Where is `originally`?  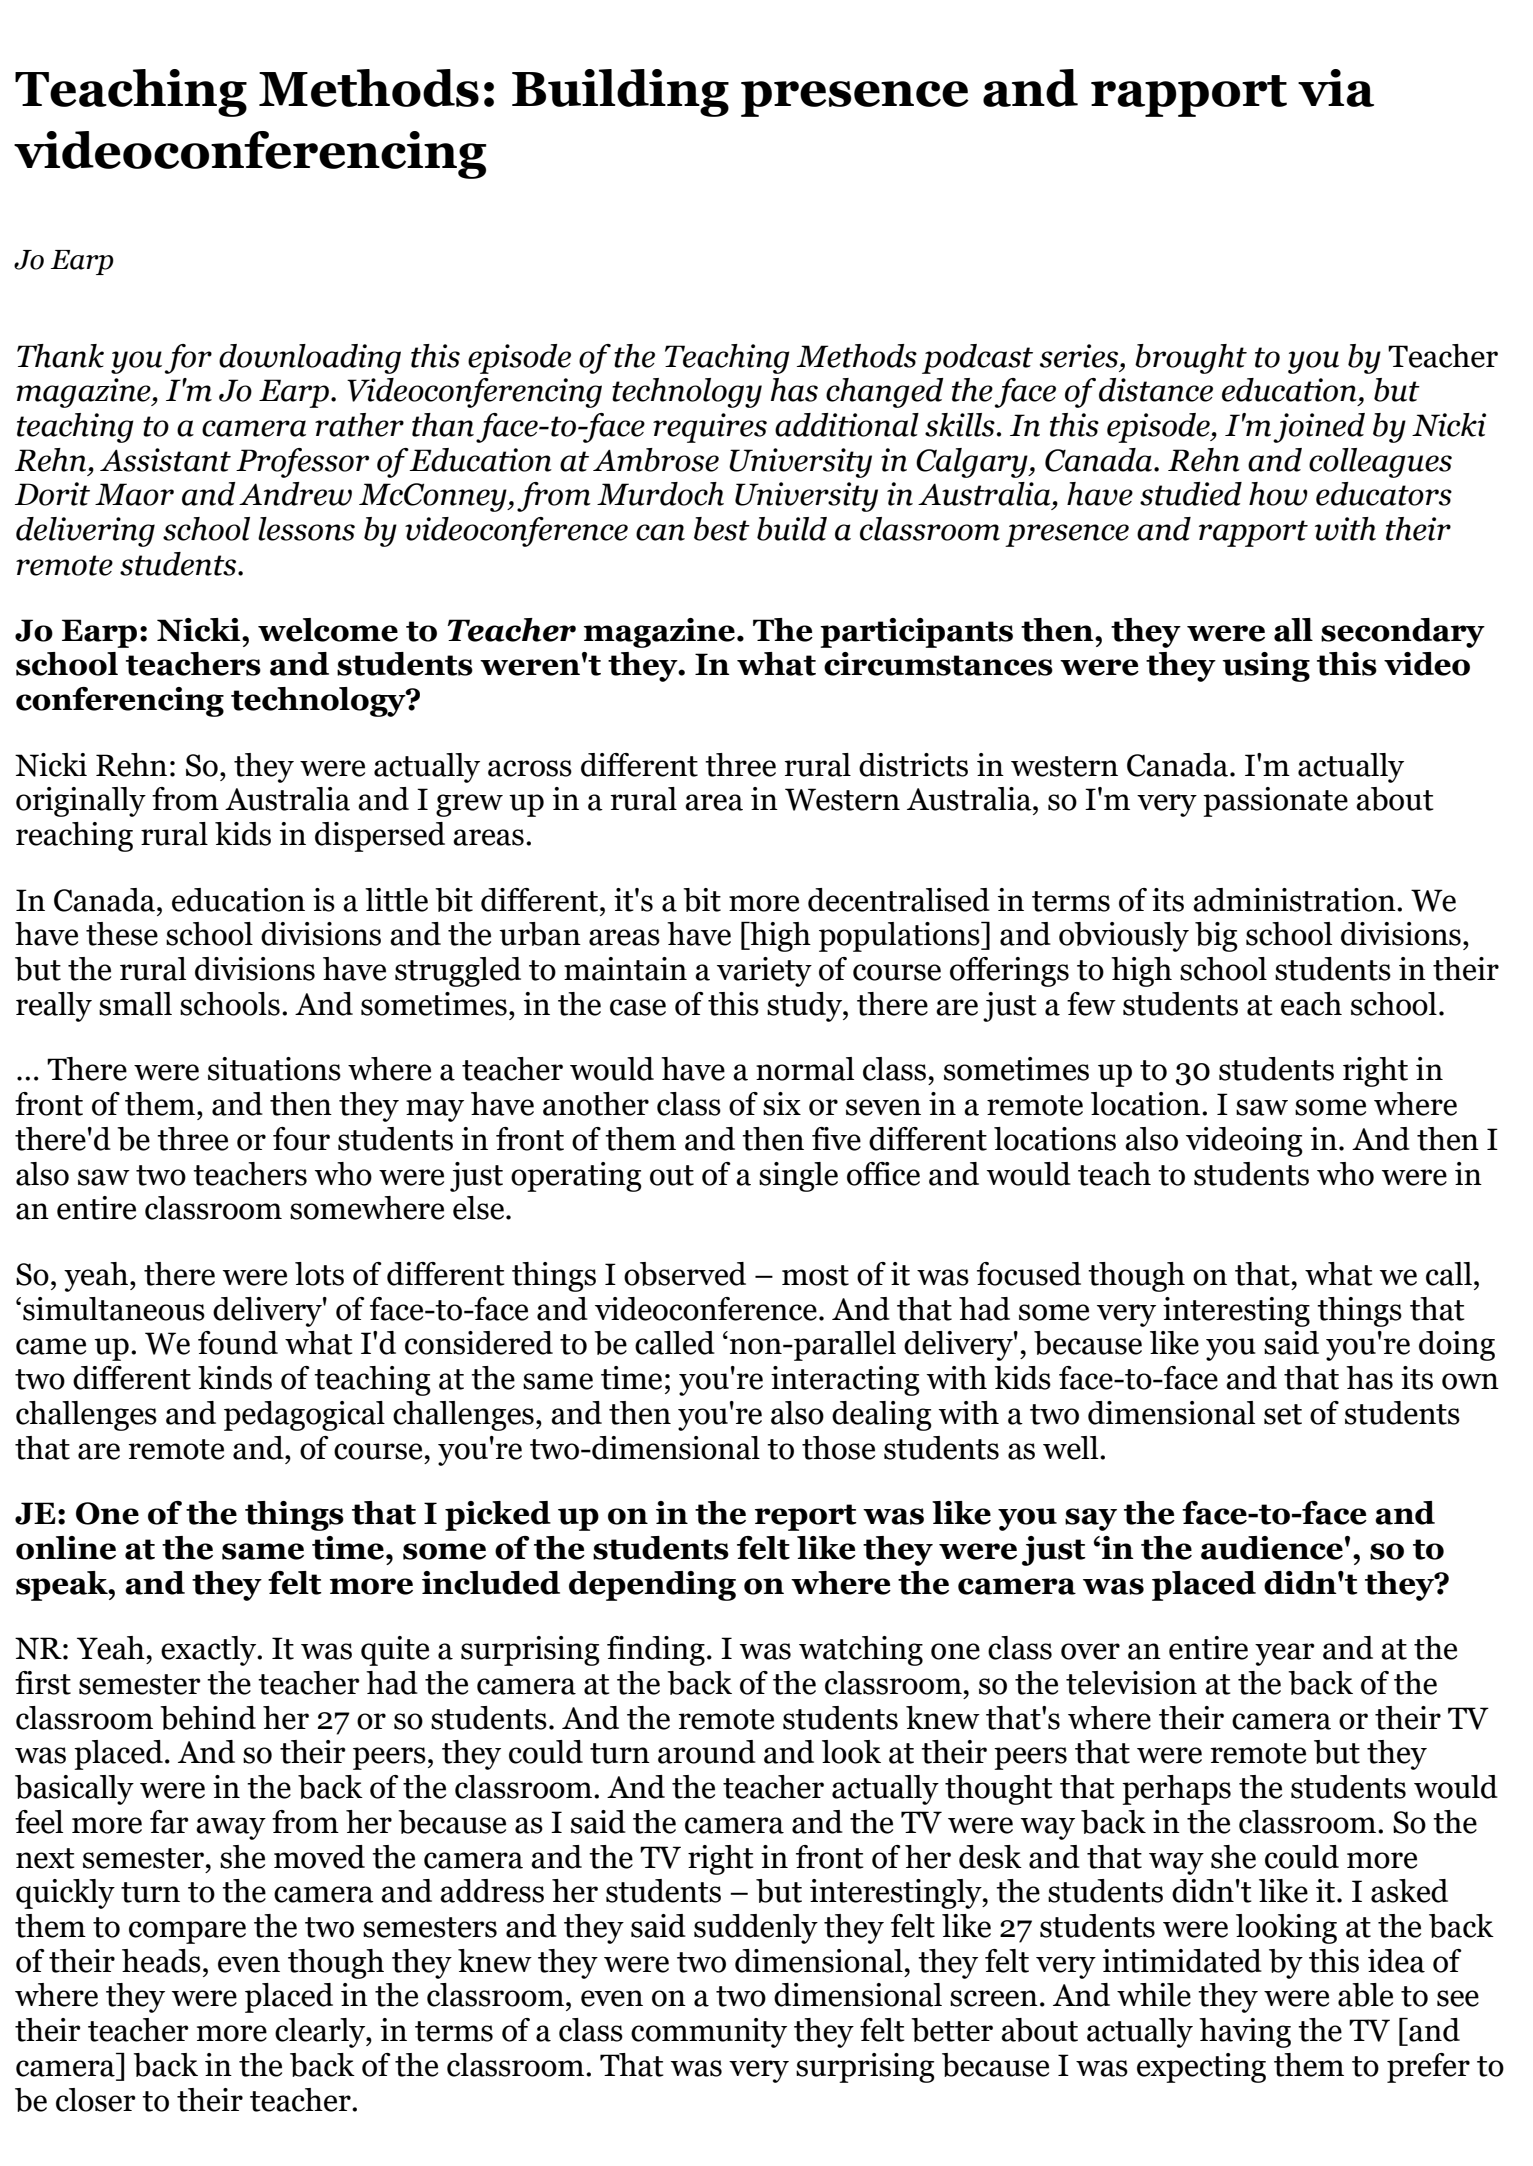
originally is located at coordinates (81, 802).
